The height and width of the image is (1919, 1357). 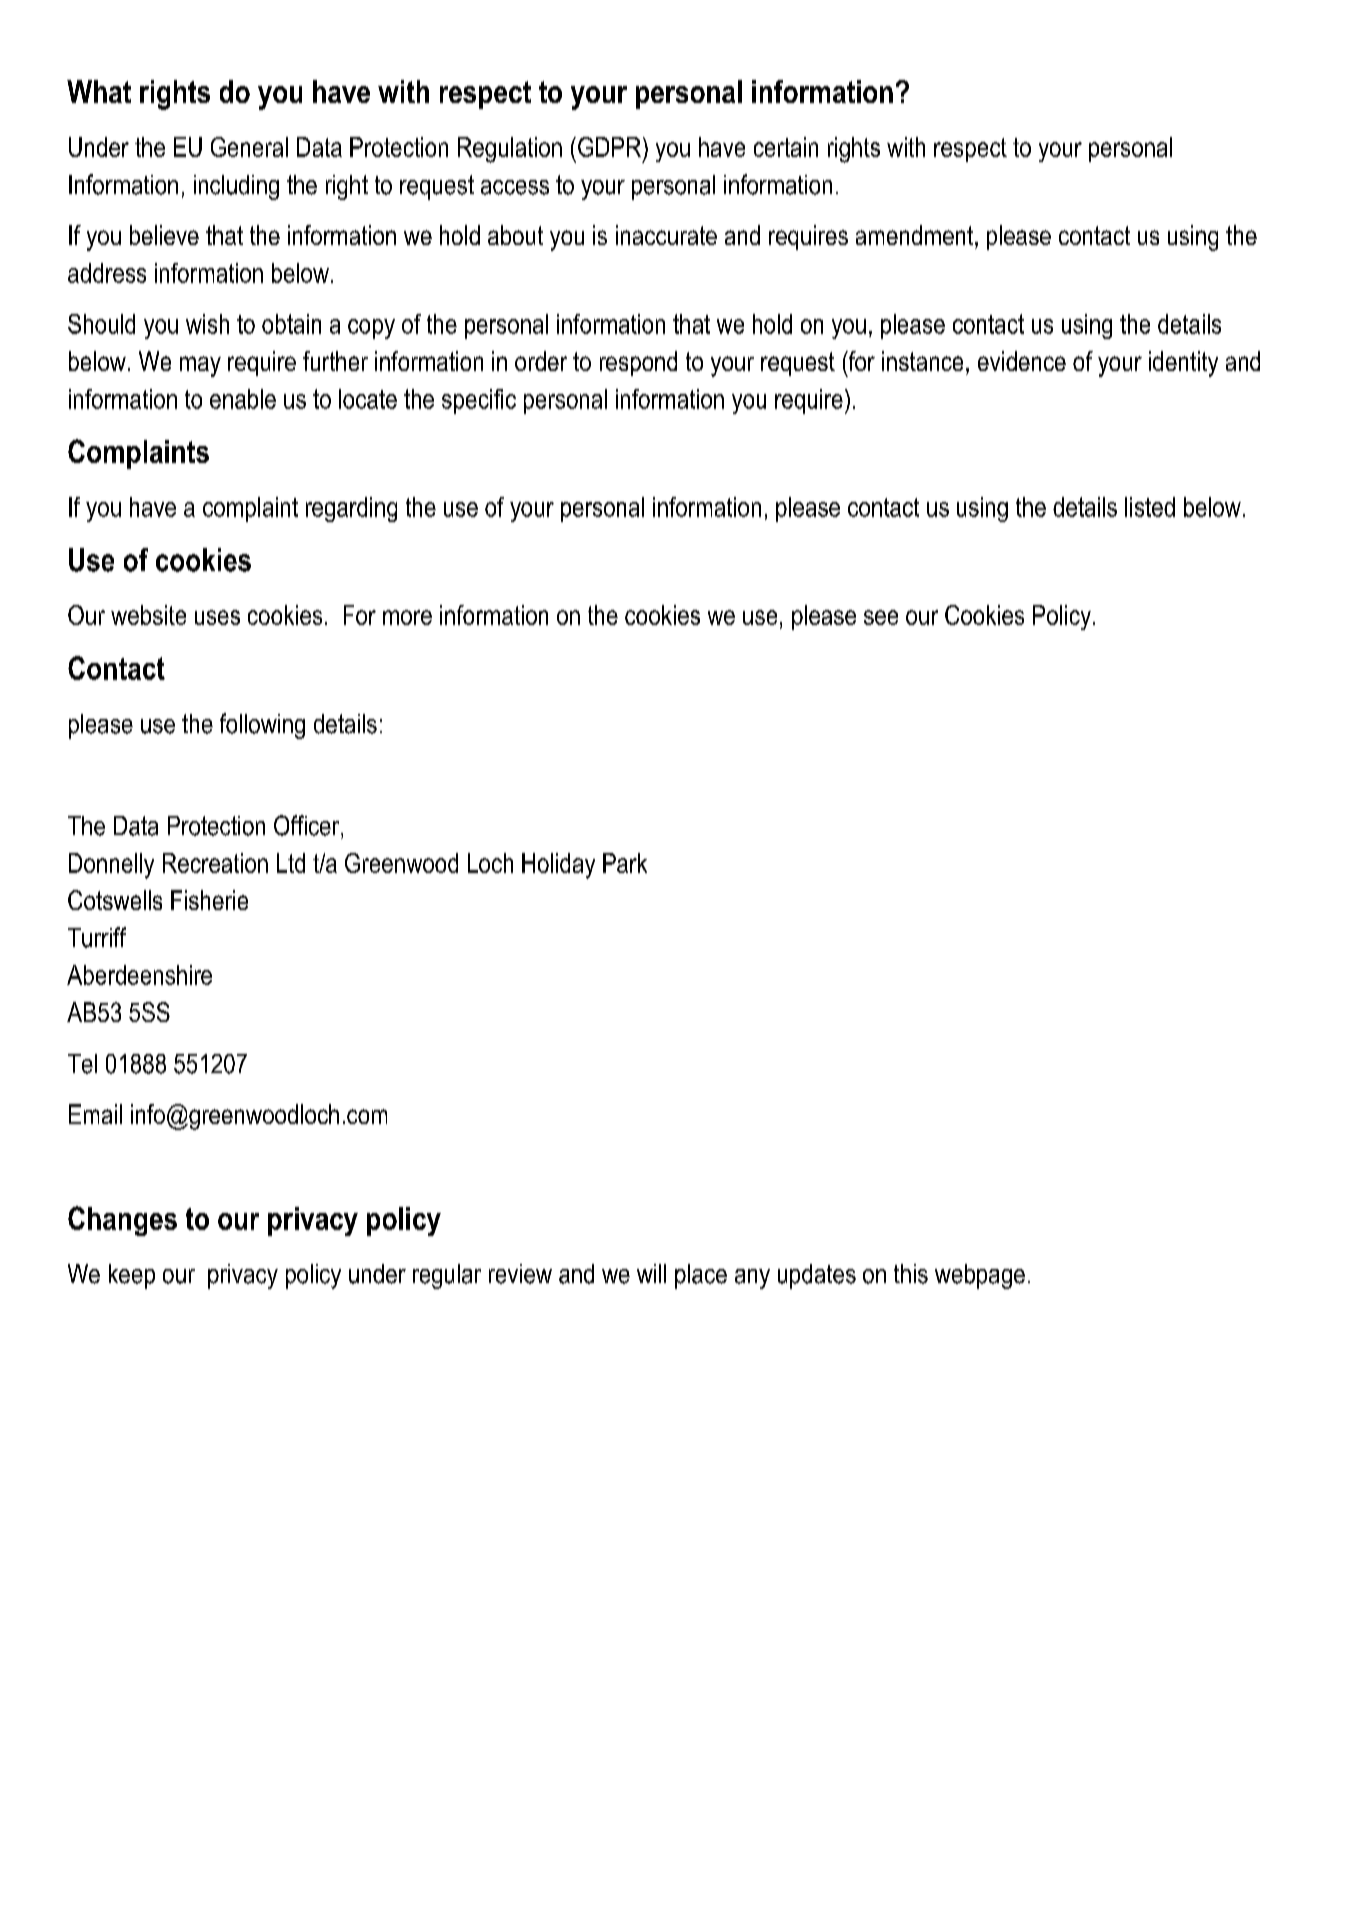 I want to click on General, so click(x=249, y=147).
